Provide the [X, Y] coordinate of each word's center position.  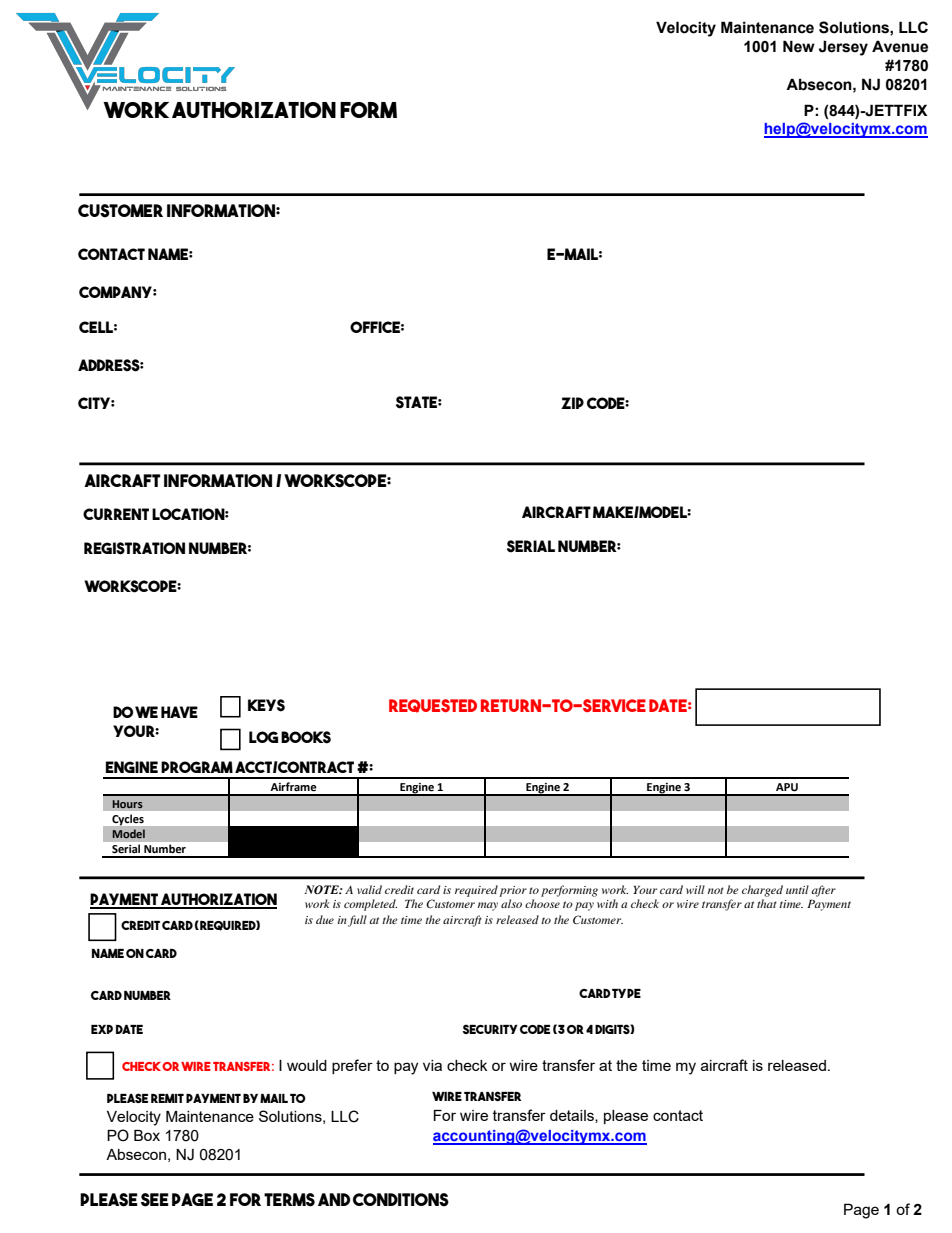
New [799, 46]
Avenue [900, 46]
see [155, 1200]
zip [572, 403]
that [767, 903]
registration [134, 548]
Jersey [843, 48]
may [488, 906]
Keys [266, 705]
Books [306, 737]
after [823, 891]
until [797, 889]
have [179, 712]
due [325, 919]
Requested [433, 706]
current [116, 514]
